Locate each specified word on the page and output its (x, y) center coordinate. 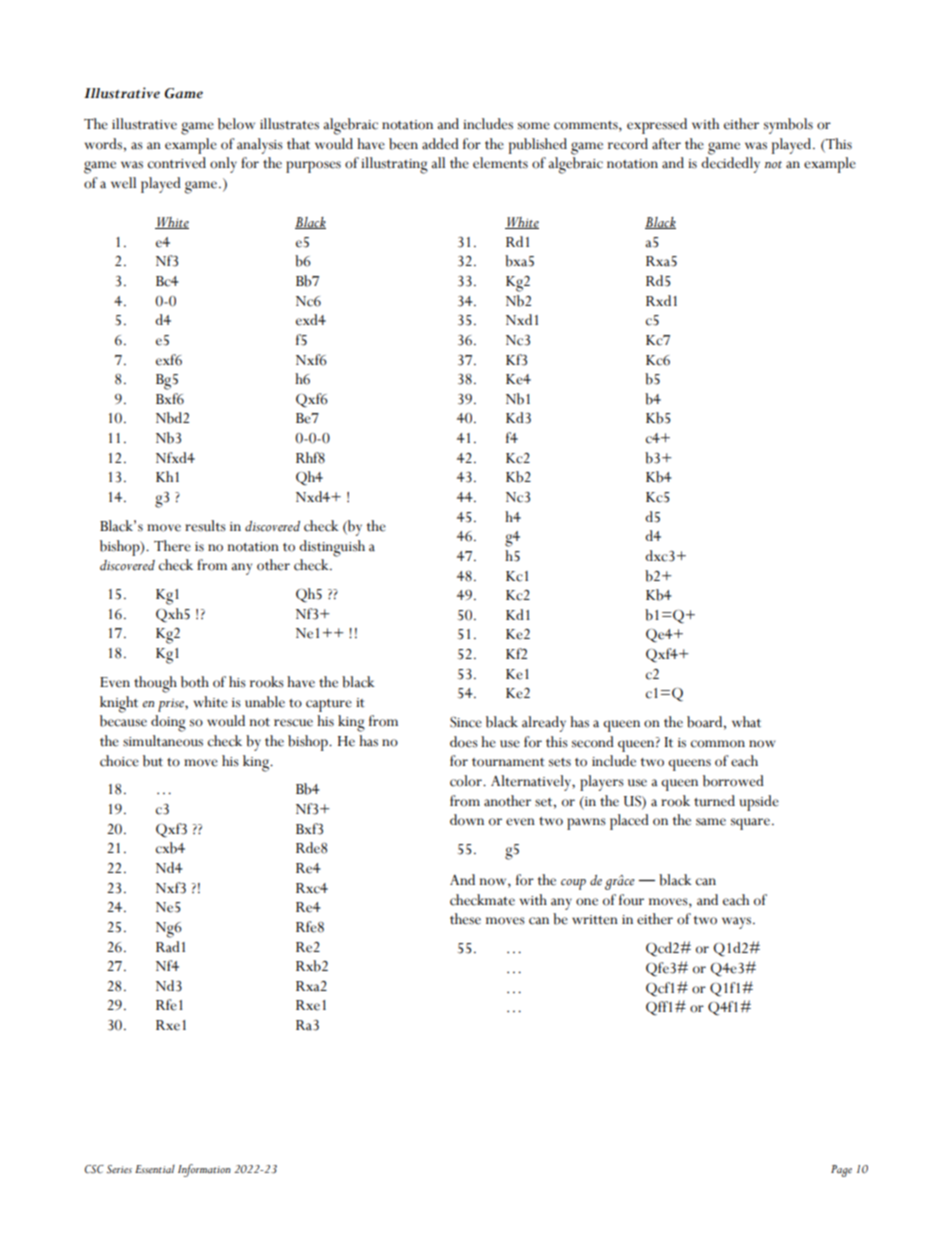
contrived (177, 163)
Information (204, 1170)
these (465, 919)
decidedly (730, 165)
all (438, 163)
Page (841, 1171)
